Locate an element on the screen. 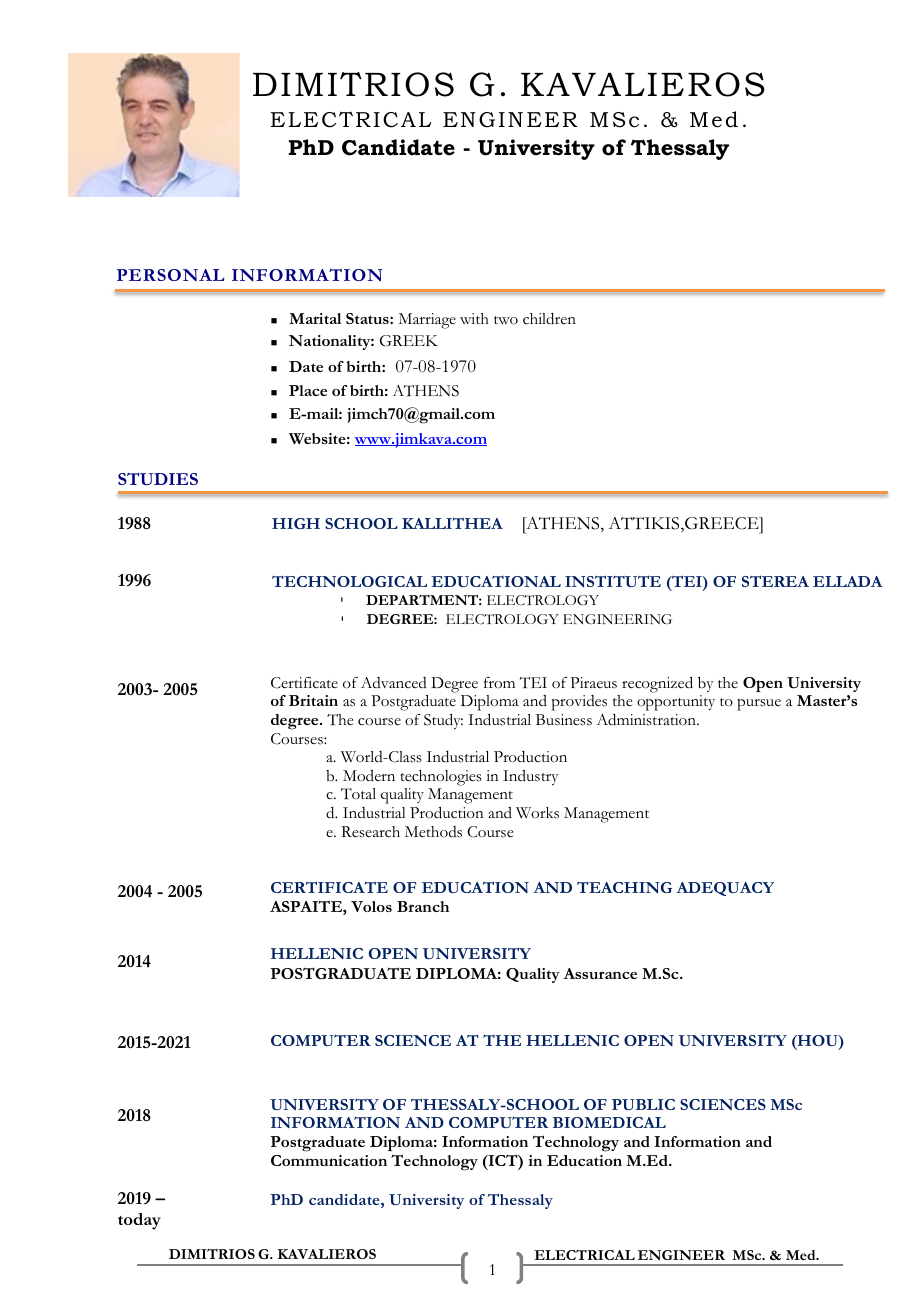  Assurance is located at coordinates (600, 973).
